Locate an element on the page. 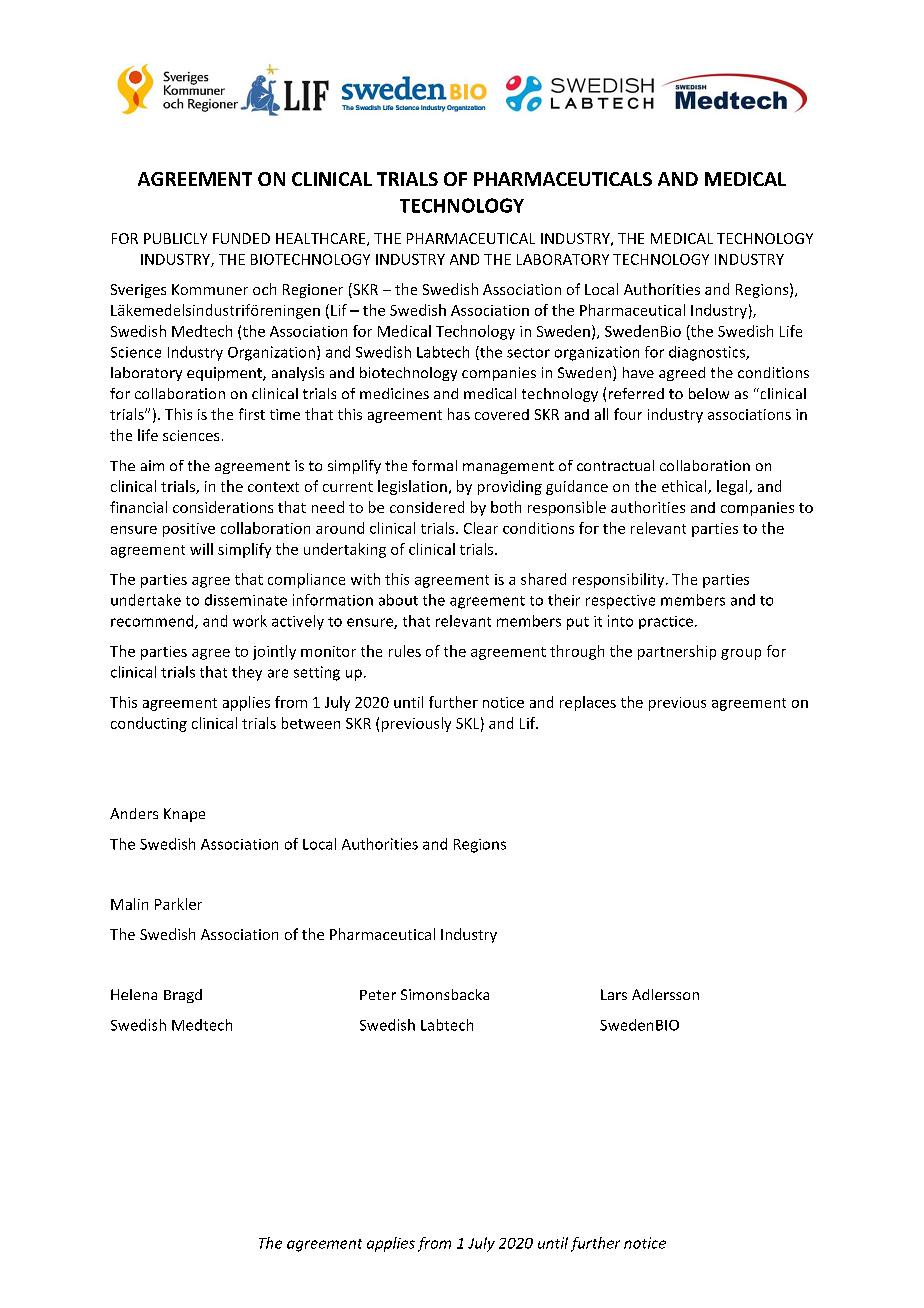 Image resolution: width=924 pixels, height=1308 pixels. Lars is located at coordinates (614, 994).
